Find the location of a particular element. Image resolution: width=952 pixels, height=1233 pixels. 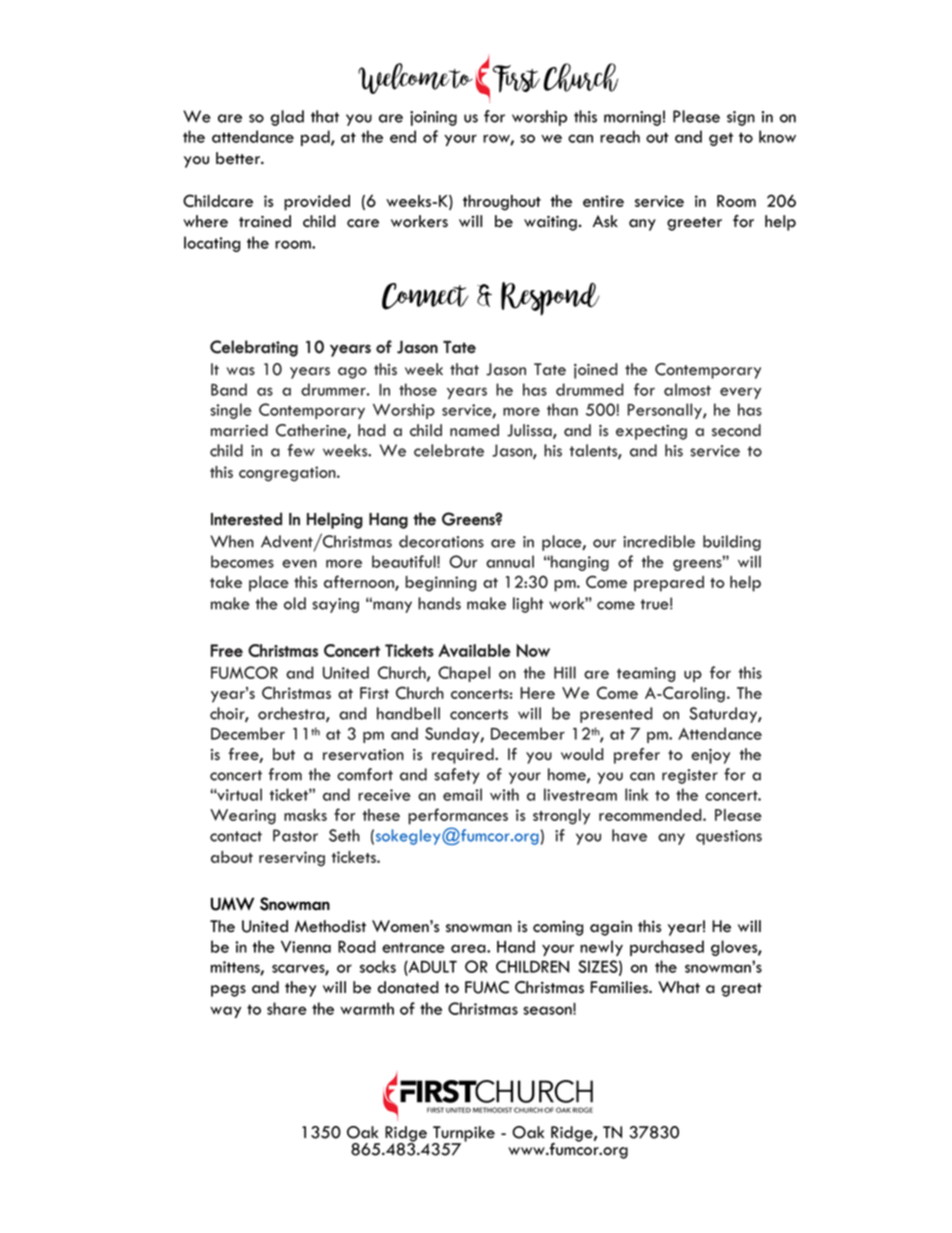

named is located at coordinates (474, 430).
